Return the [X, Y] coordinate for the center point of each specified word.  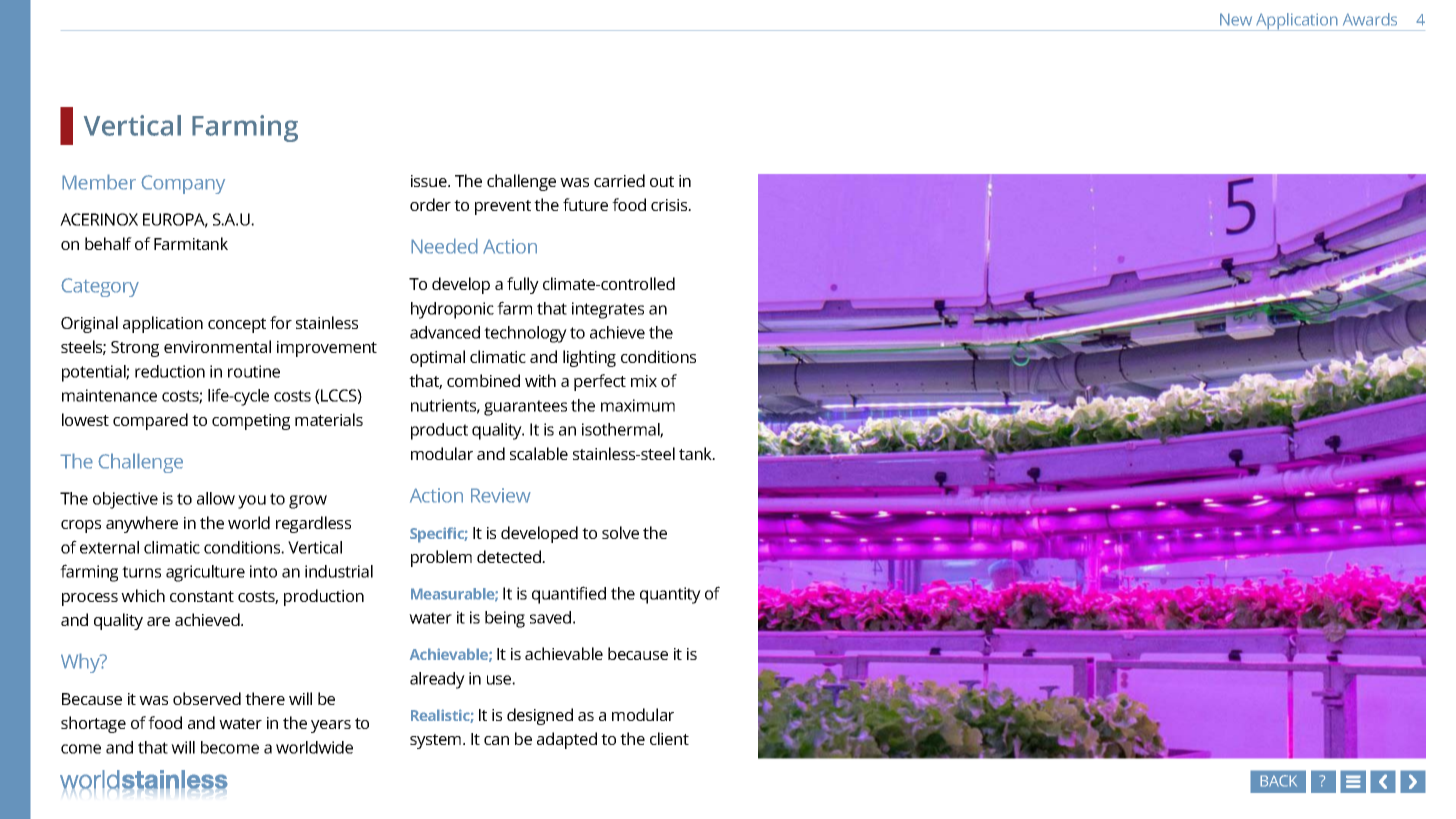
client [669, 738]
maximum [638, 405]
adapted [567, 740]
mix [644, 381]
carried [619, 180]
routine [254, 371]
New [1236, 19]
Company [183, 184]
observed [207, 698]
